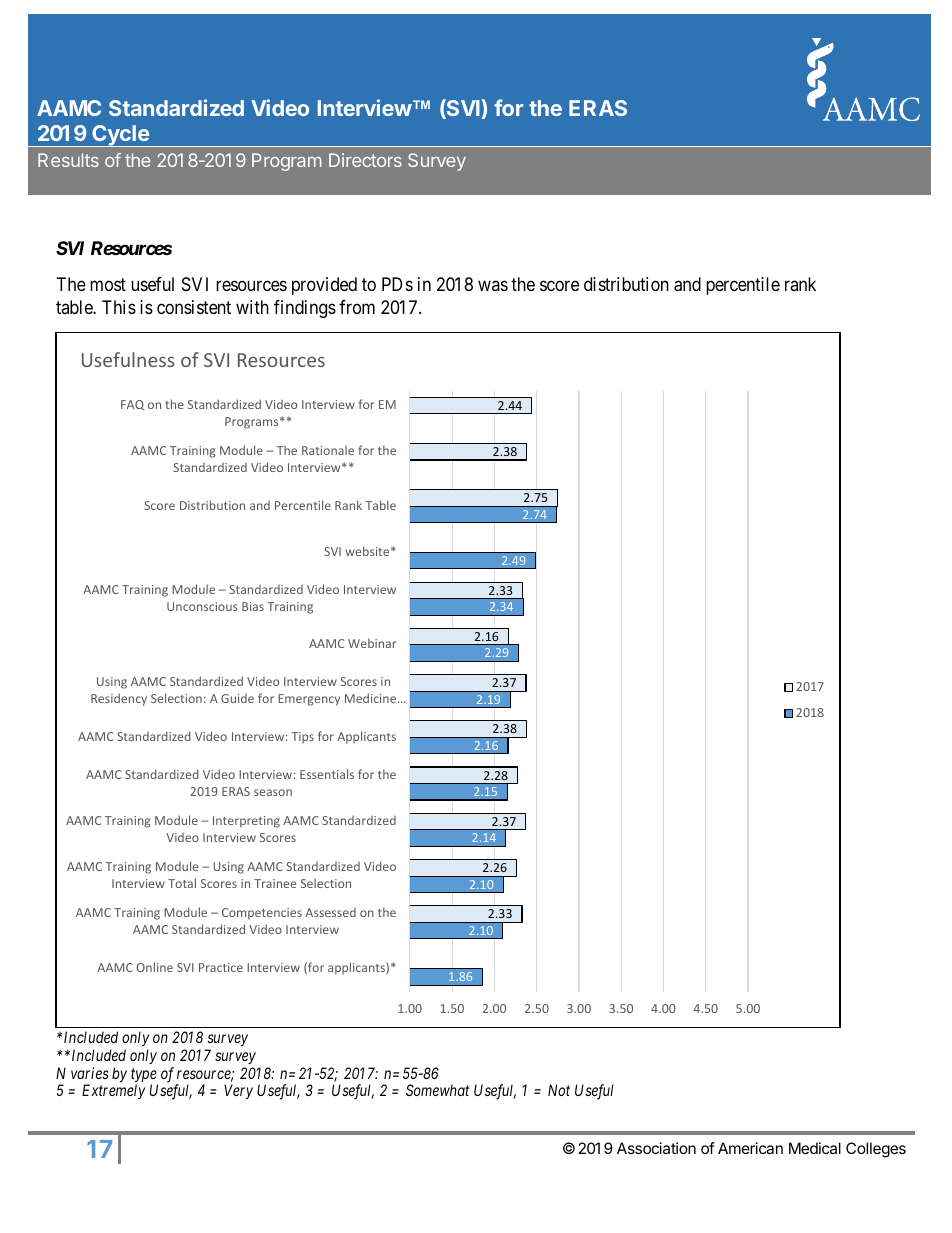 The image size is (952, 1233). Describe the element at coordinates (493, 285) in the screenshot. I see `was` at that location.
